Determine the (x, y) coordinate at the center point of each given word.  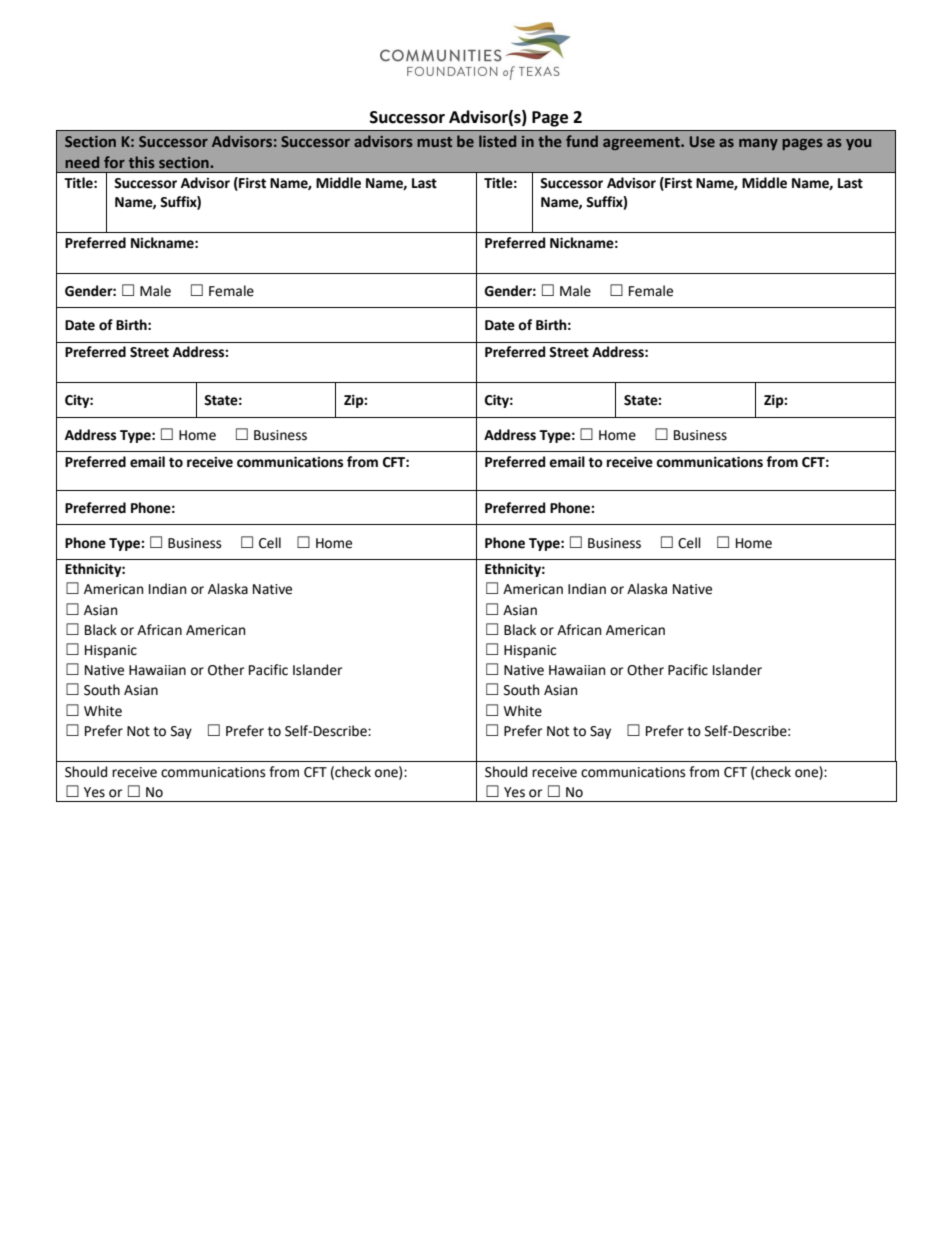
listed (497, 141)
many (758, 144)
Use (702, 141)
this (142, 162)
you (858, 144)
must (434, 142)
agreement (642, 143)
